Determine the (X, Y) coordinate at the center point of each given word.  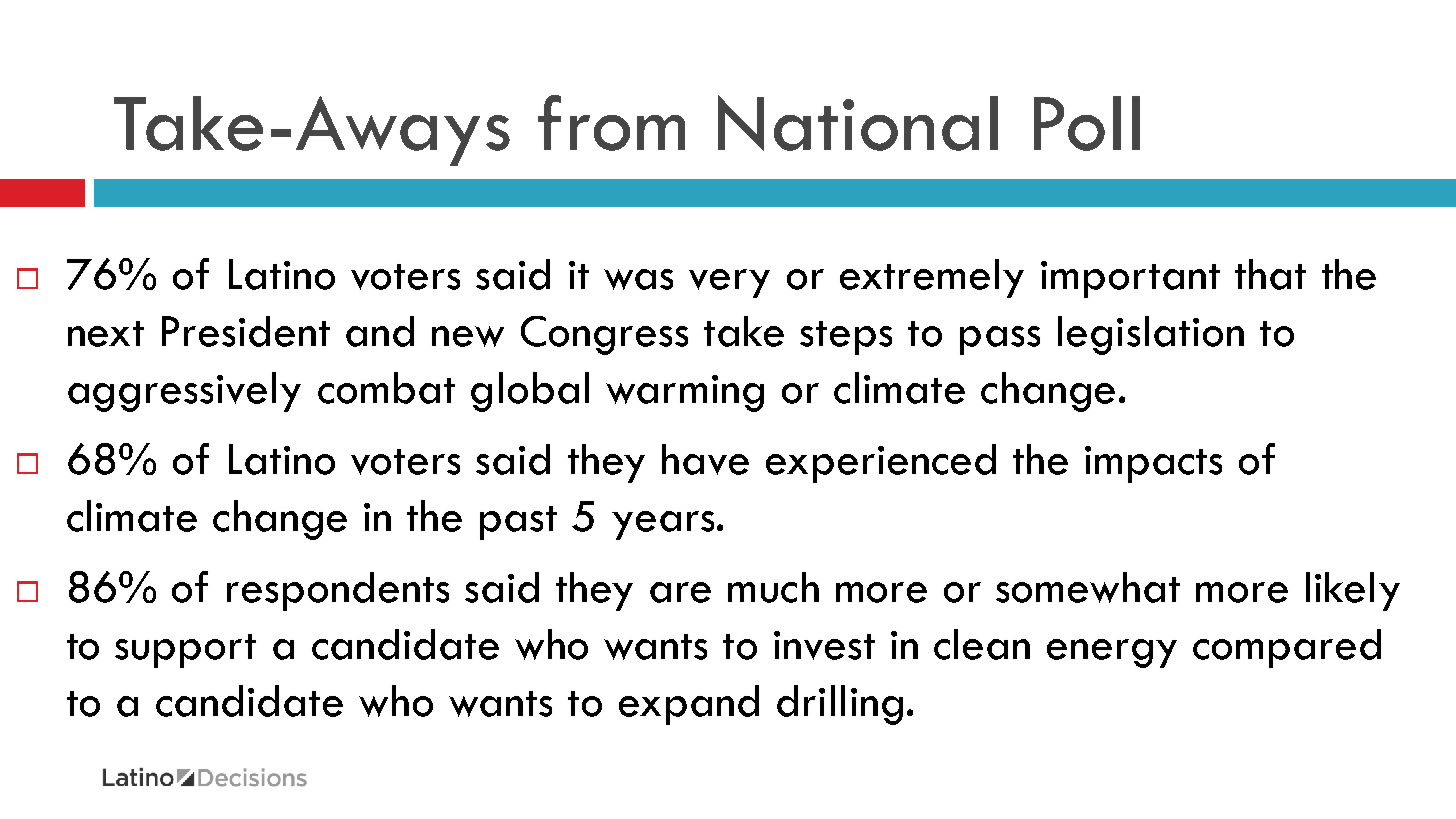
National (858, 123)
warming (685, 393)
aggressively (184, 392)
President (246, 331)
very (729, 283)
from (611, 123)
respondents (338, 591)
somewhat (1088, 587)
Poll (1087, 123)
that (1270, 274)
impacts (1153, 464)
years (663, 525)
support (185, 651)
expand (689, 705)
